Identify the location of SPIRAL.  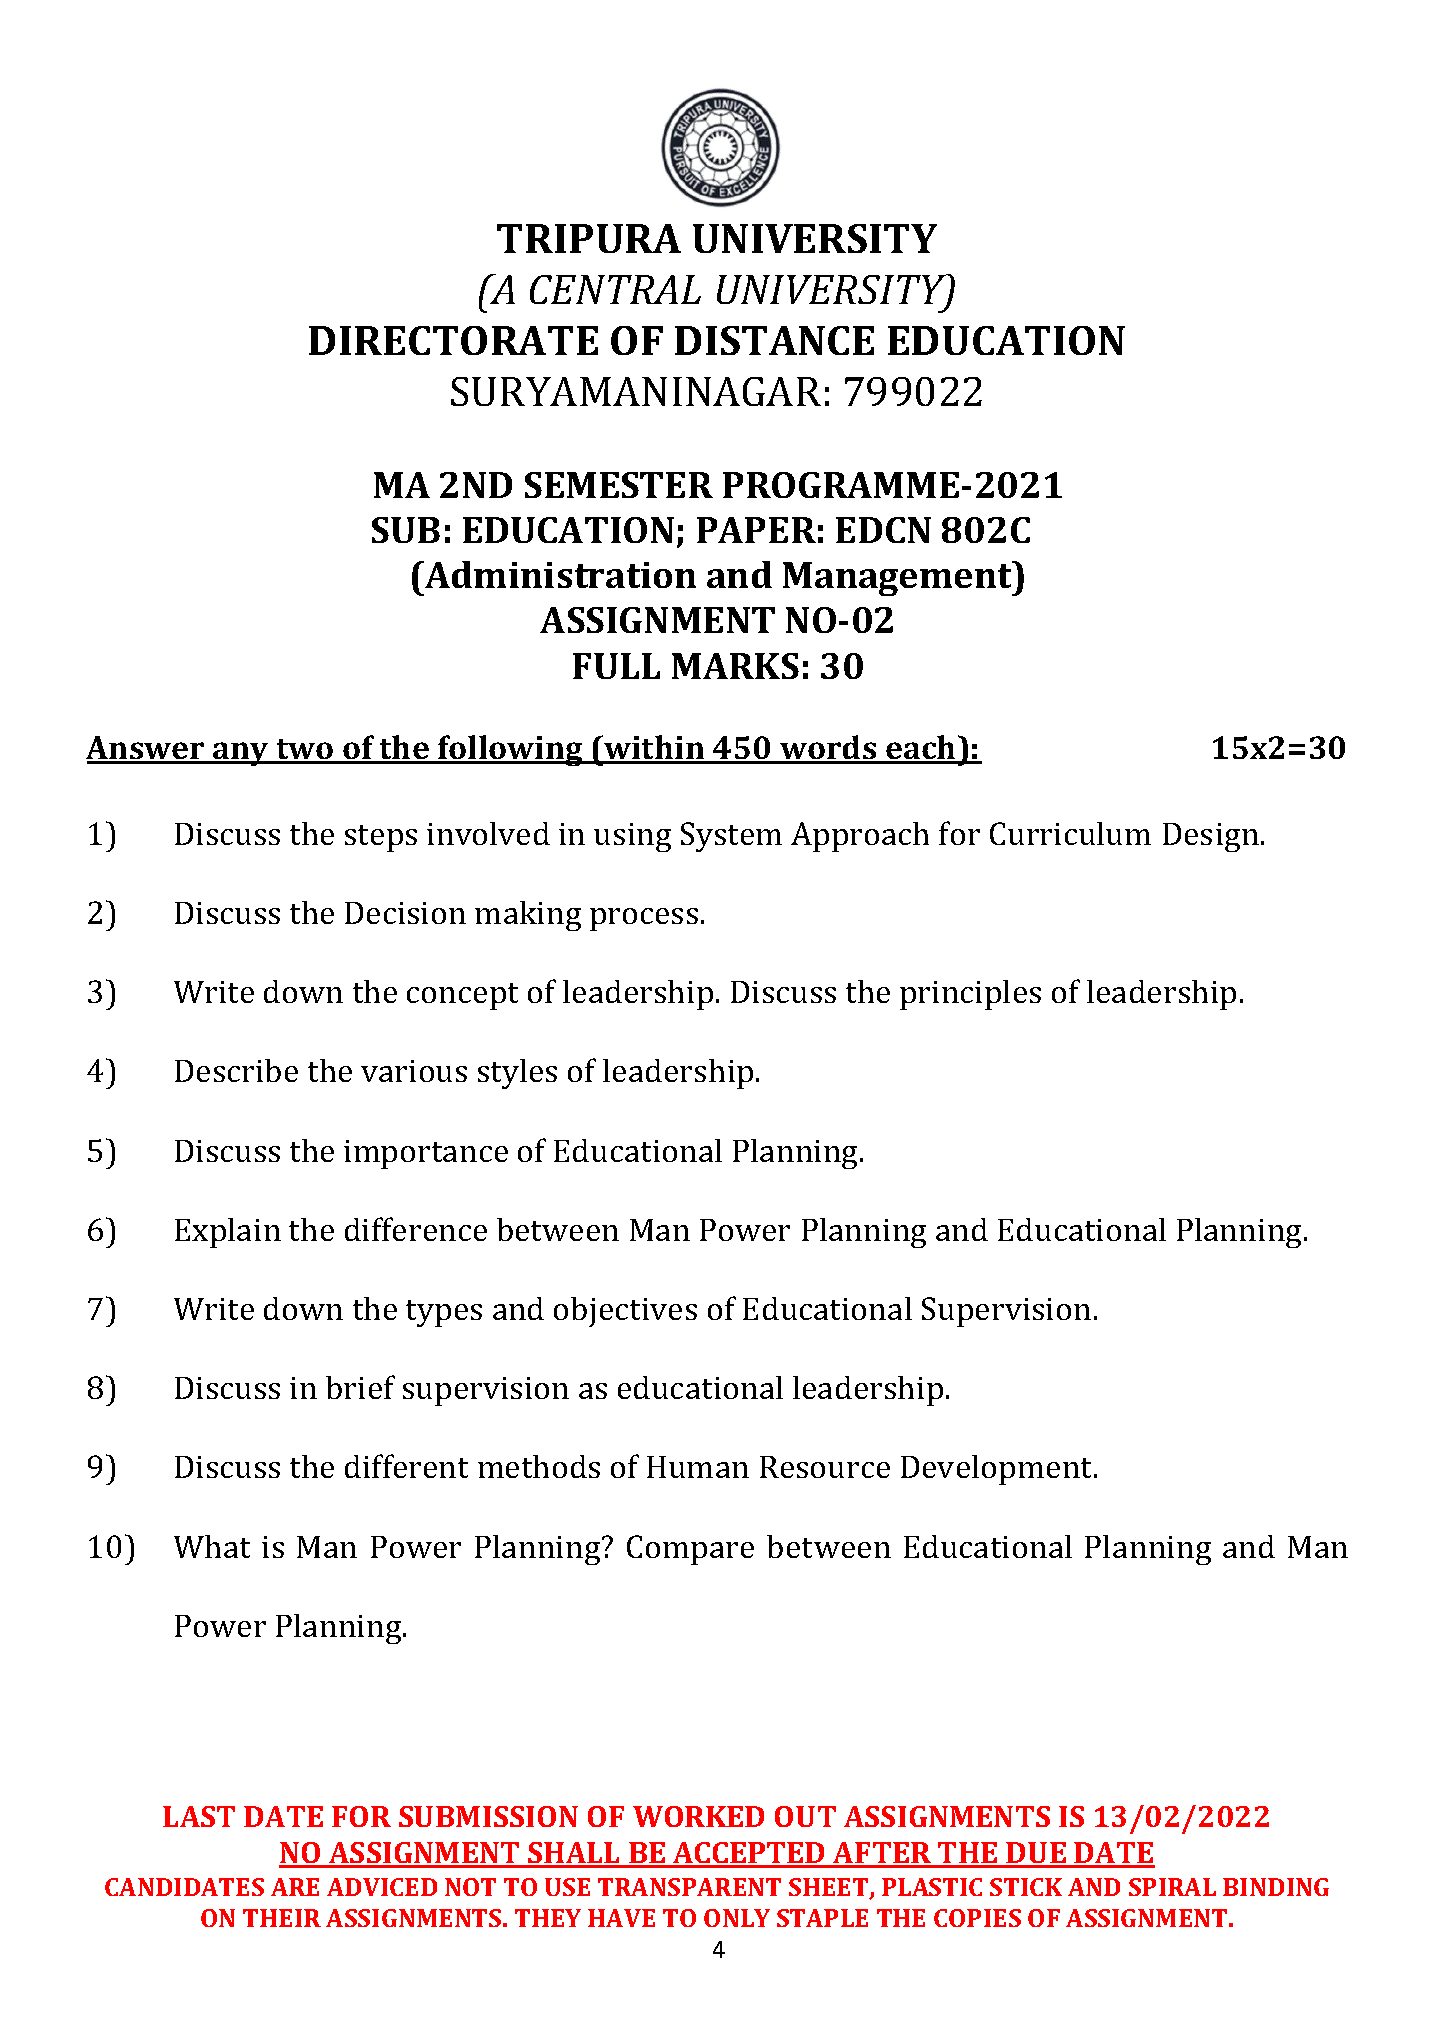
(1172, 1887).
